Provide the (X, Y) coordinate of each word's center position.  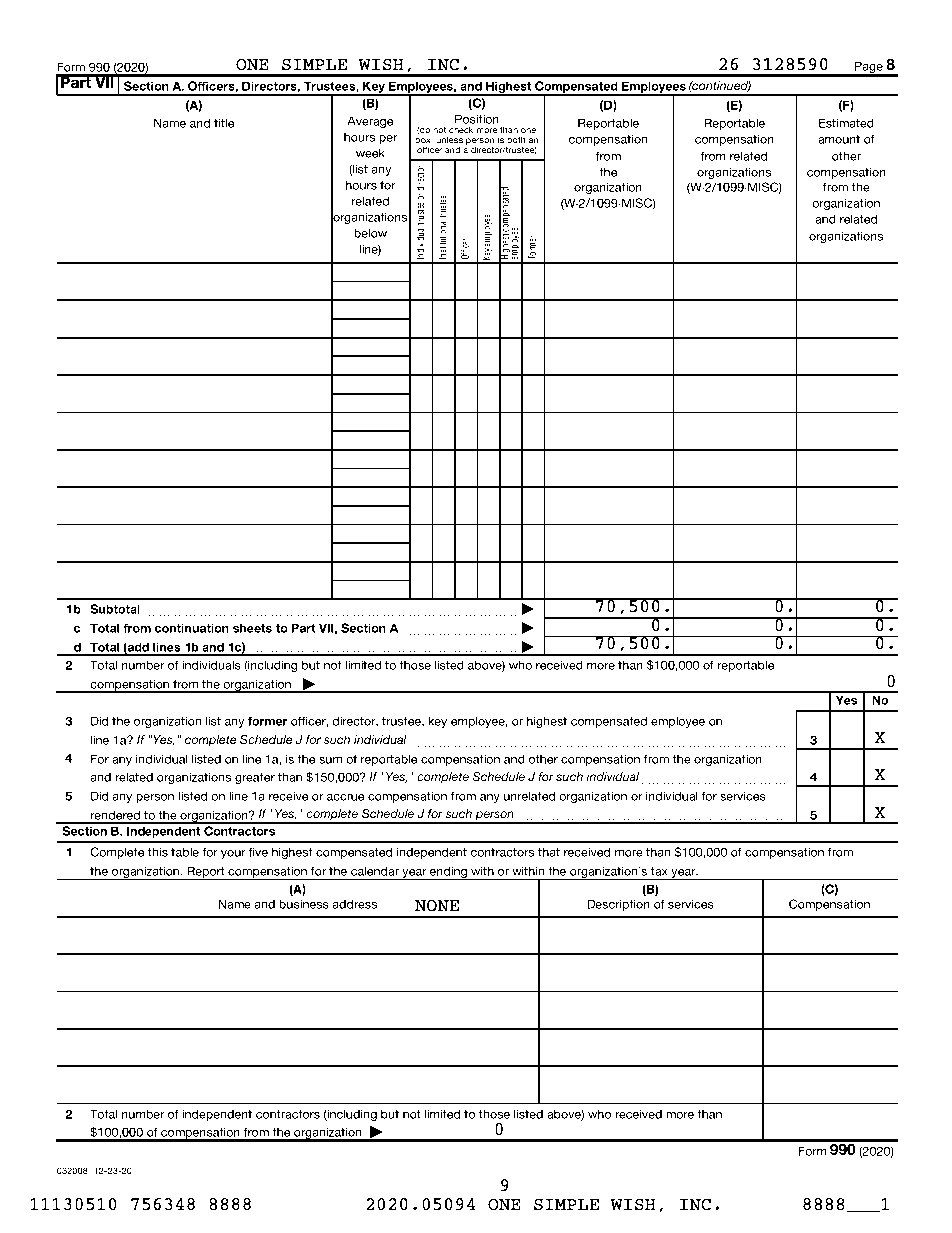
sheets (252, 628)
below (370, 233)
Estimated (846, 123)
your (233, 854)
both (516, 139)
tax (659, 871)
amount (839, 139)
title (224, 123)
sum (330, 760)
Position (477, 119)
